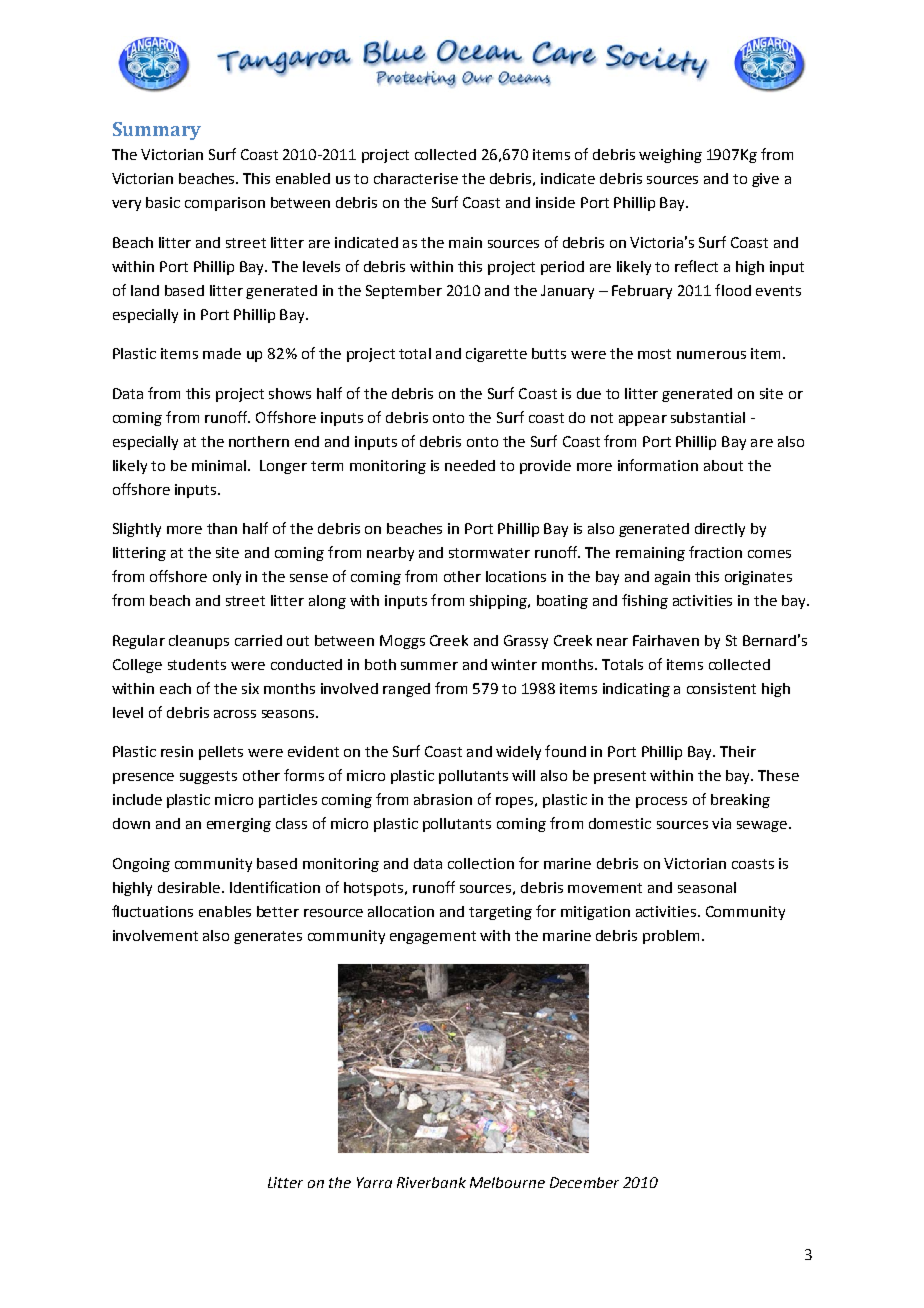 Image resolution: width=924 pixels, height=1308 pixels. Describe the element at coordinates (239, 825) in the image. I see `emerging` at that location.
